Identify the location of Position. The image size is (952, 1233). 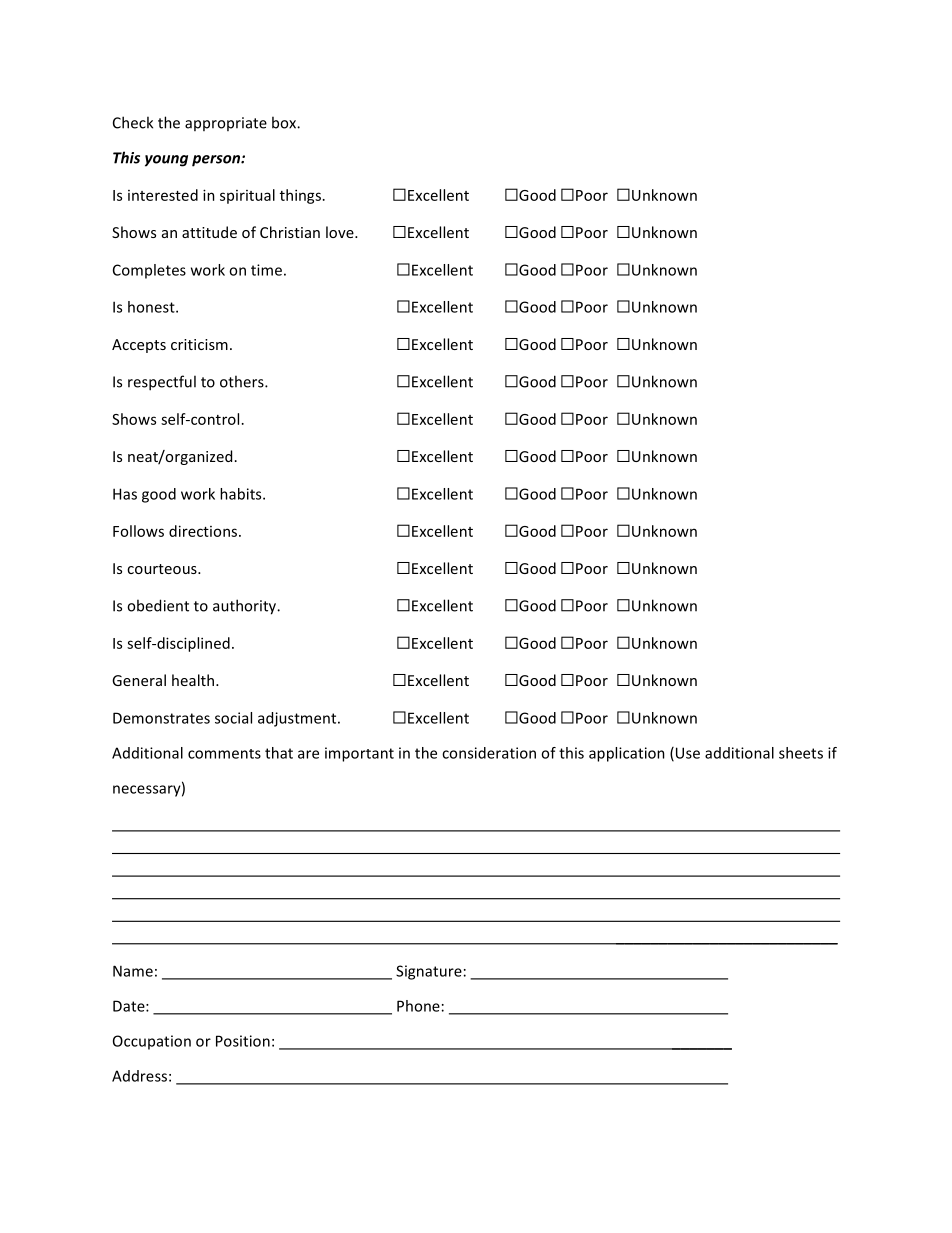
(243, 1041).
